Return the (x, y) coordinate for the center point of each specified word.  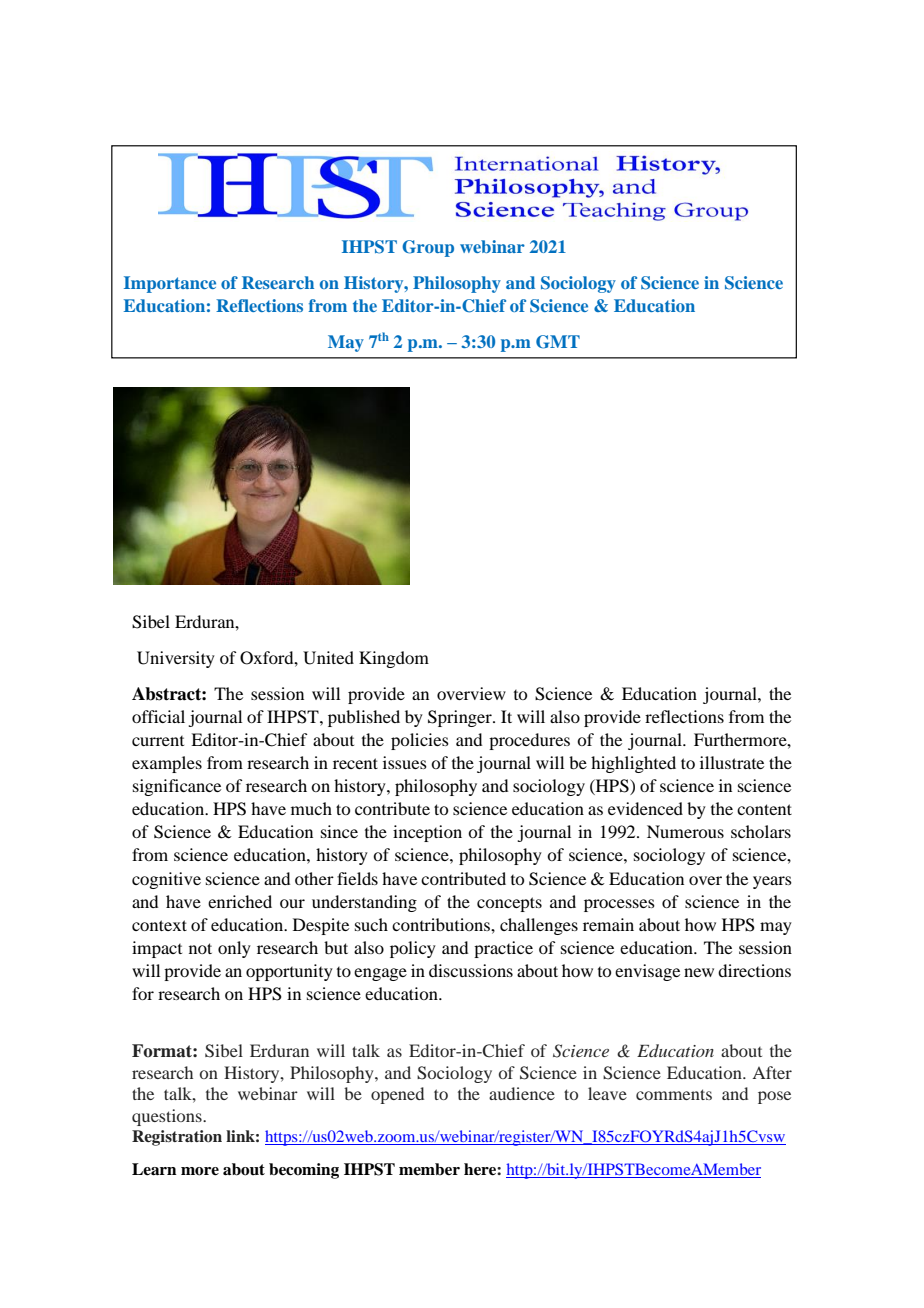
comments (674, 1094)
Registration (177, 1138)
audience (522, 1093)
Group (428, 248)
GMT (558, 342)
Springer (461, 718)
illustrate (732, 762)
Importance (170, 284)
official (158, 716)
